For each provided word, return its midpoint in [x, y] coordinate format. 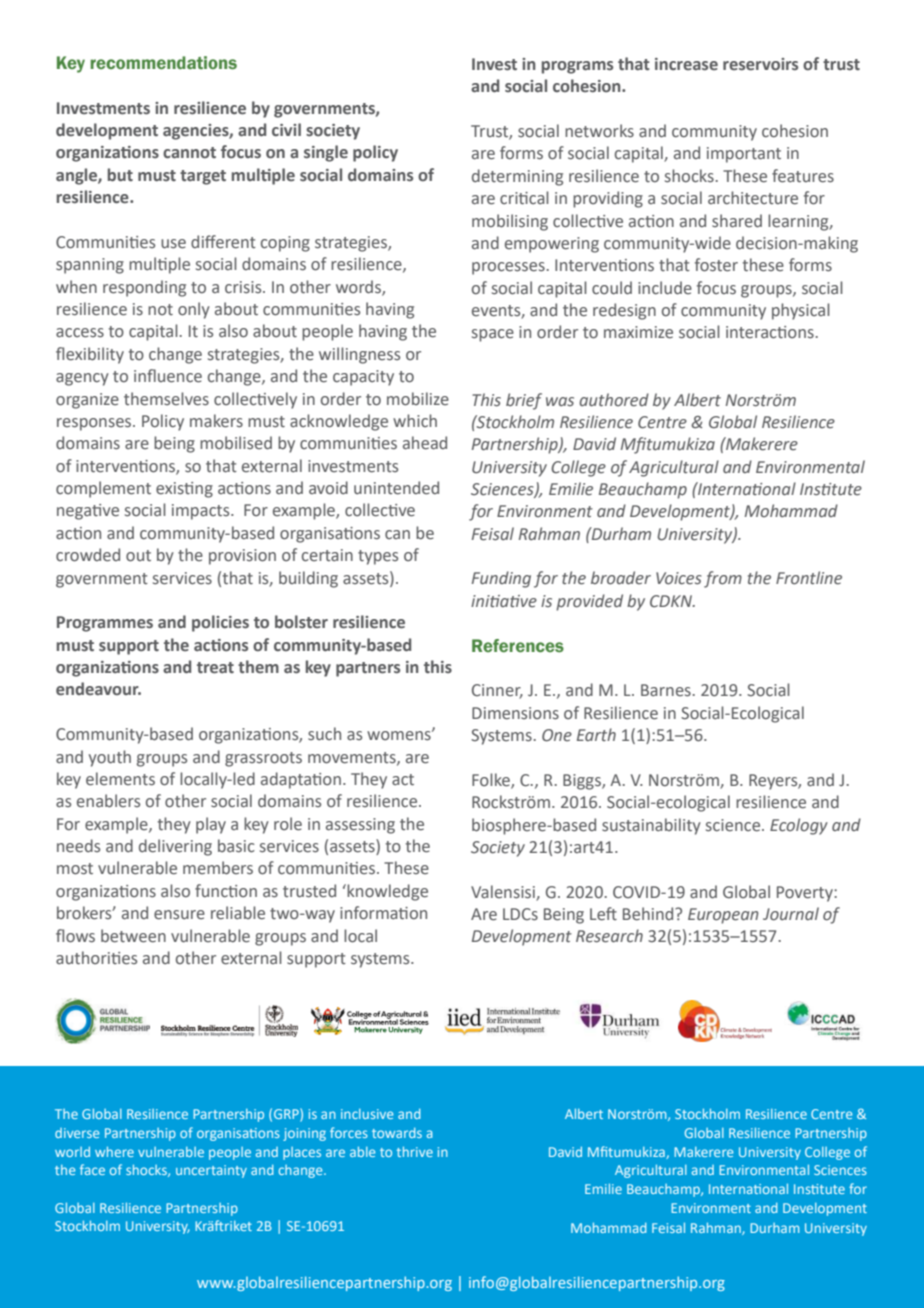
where [114, 1152]
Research [609, 936]
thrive [415, 1152]
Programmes [105, 624]
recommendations [163, 63]
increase [686, 64]
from [723, 579]
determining [517, 177]
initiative [504, 601]
